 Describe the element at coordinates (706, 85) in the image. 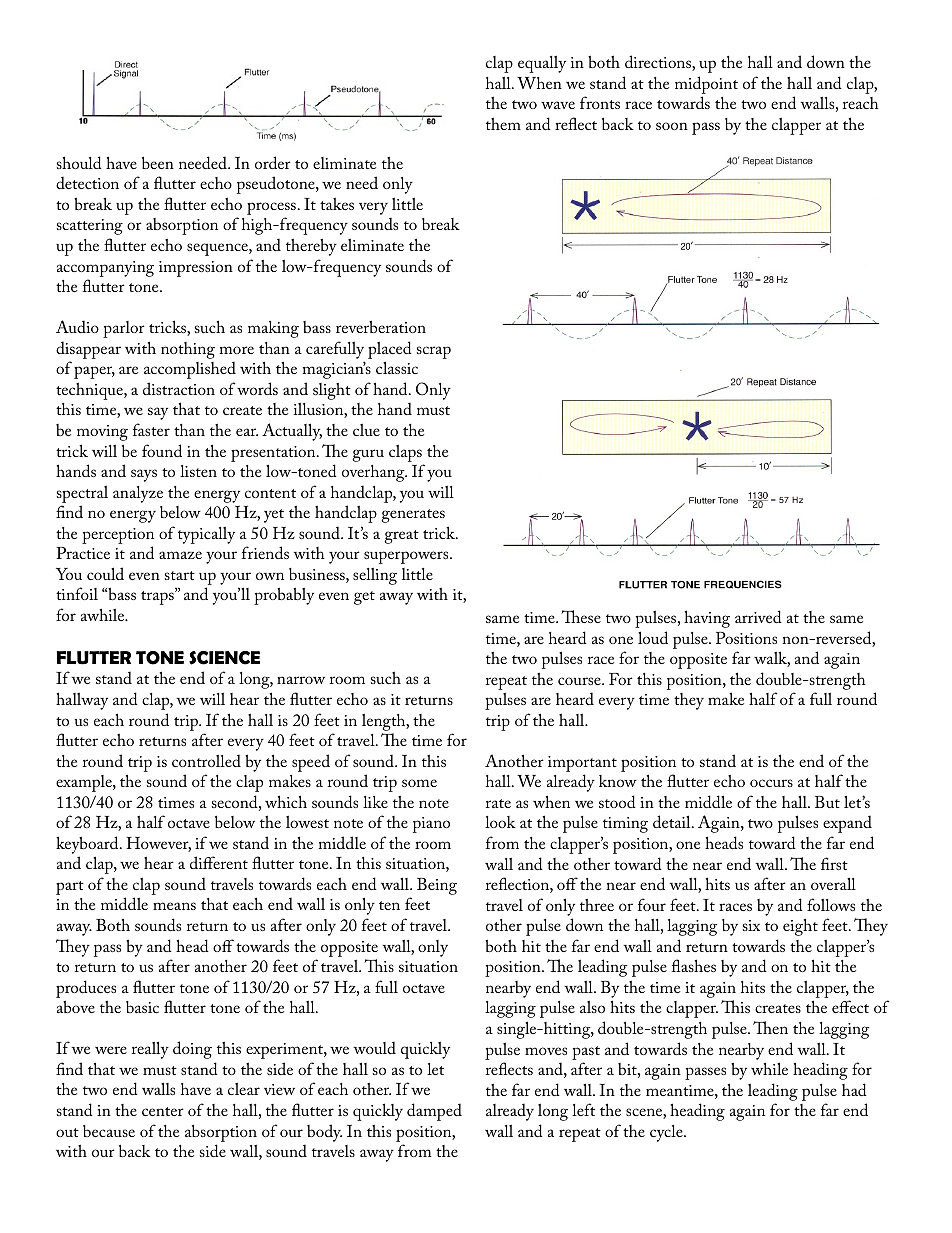

I see `midpoint` at that location.
